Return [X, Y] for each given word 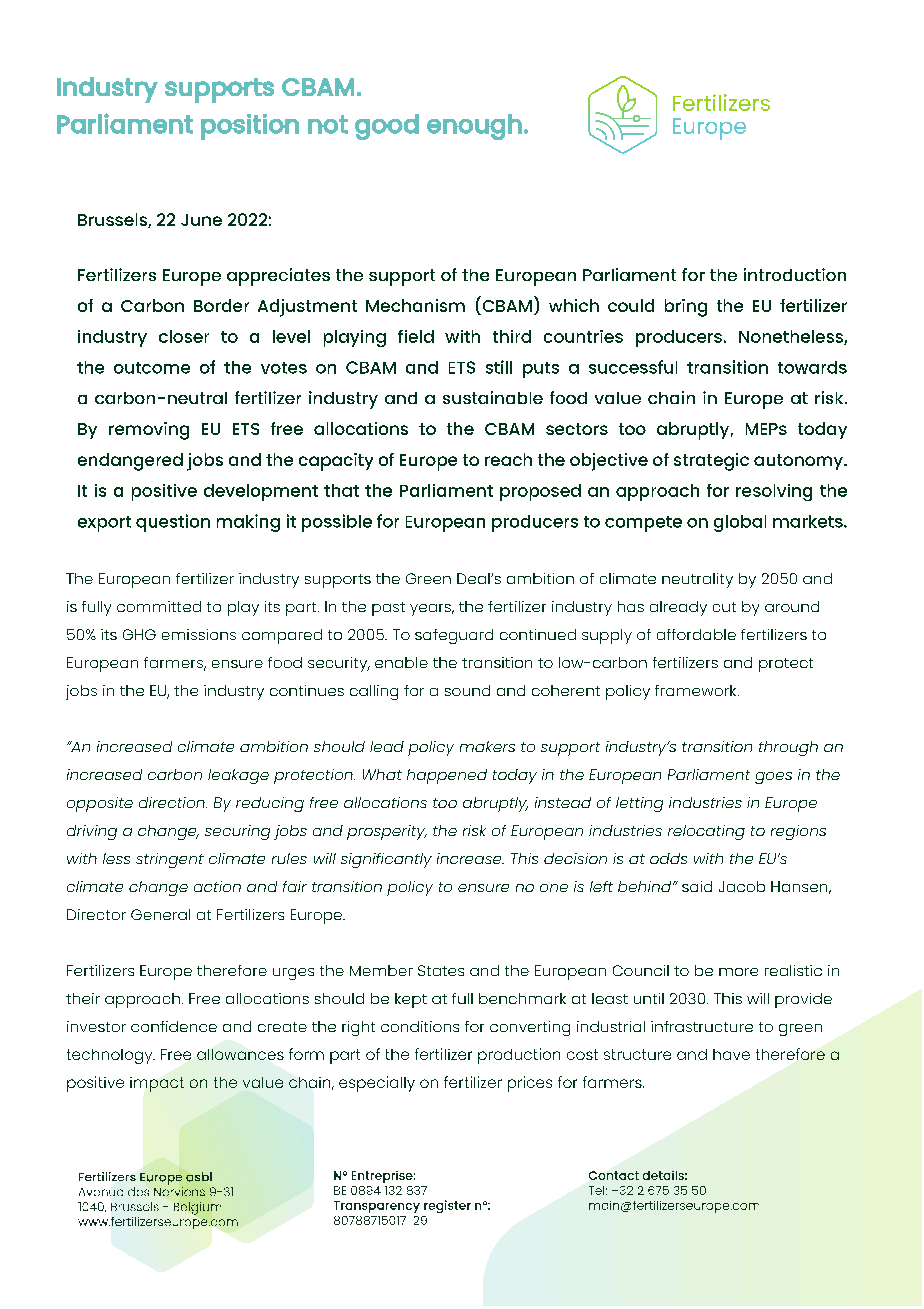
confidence [174, 1026]
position [250, 127]
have [731, 1054]
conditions [420, 1026]
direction [173, 802]
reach [508, 459]
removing [149, 431]
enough [474, 127]
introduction [795, 274]
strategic [711, 462]
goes [773, 778]
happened [447, 776]
